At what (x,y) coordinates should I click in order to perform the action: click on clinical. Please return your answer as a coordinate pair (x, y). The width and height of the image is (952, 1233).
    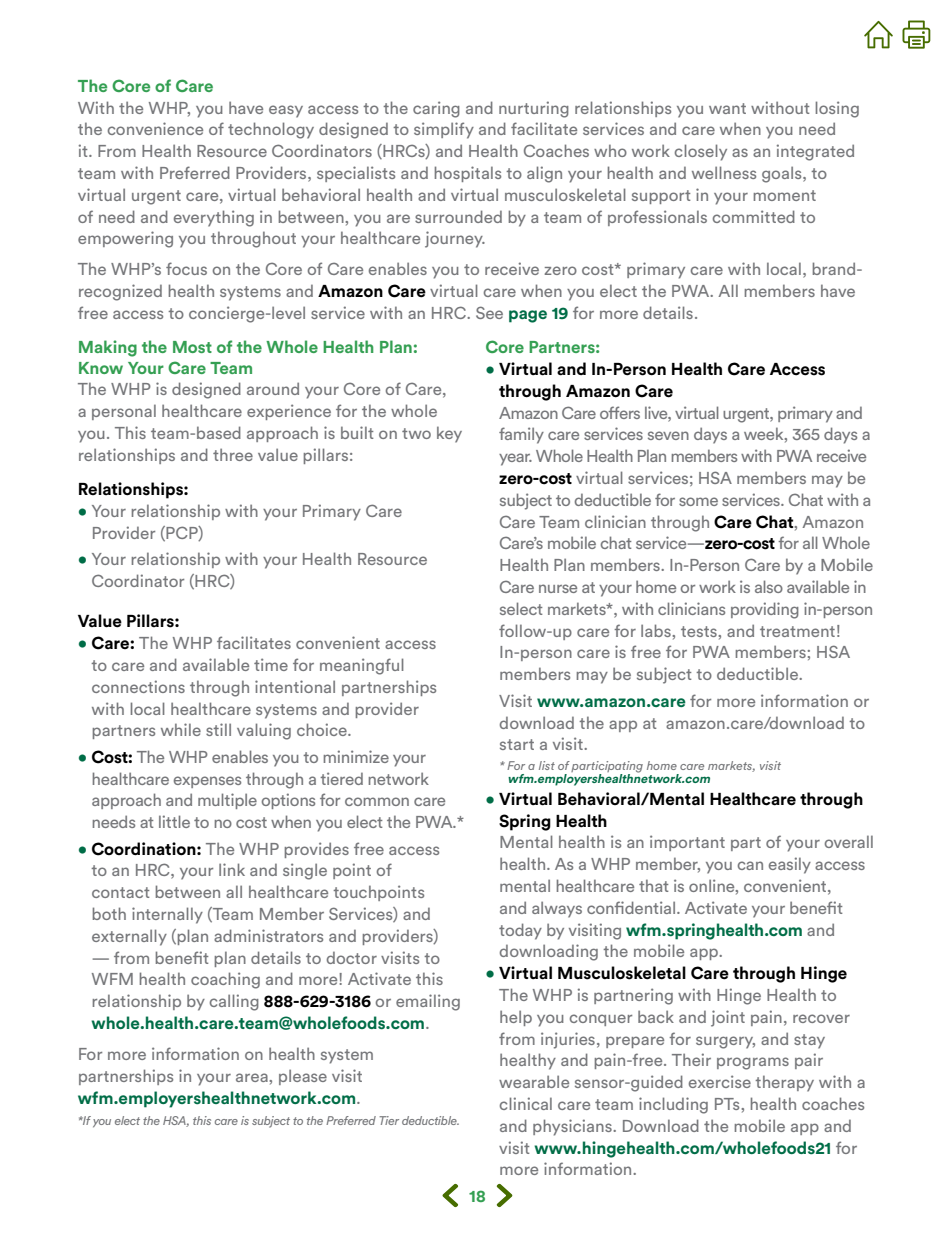
    Looking at the image, I should click on (526, 1103).
